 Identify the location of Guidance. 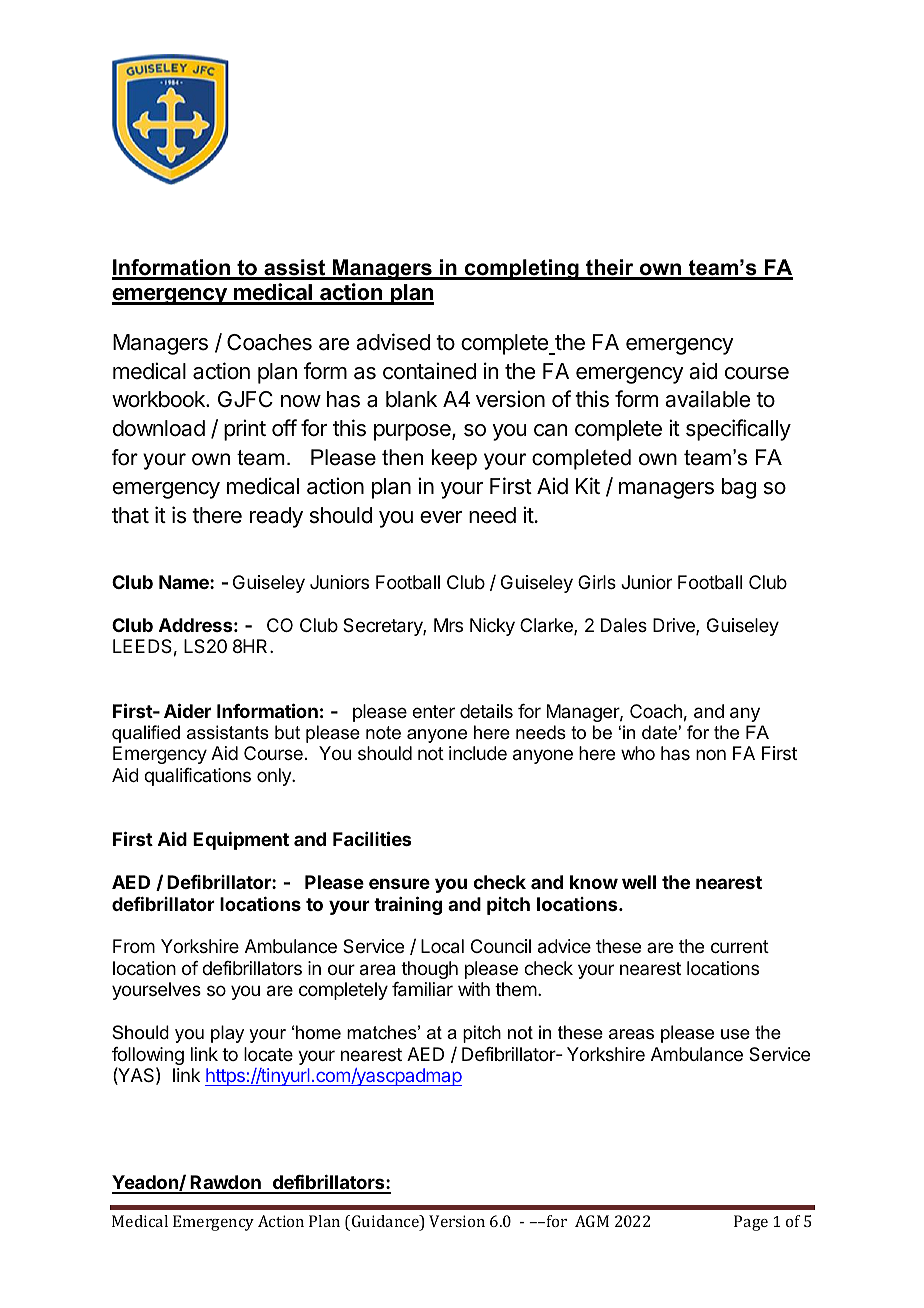
(386, 1222).
